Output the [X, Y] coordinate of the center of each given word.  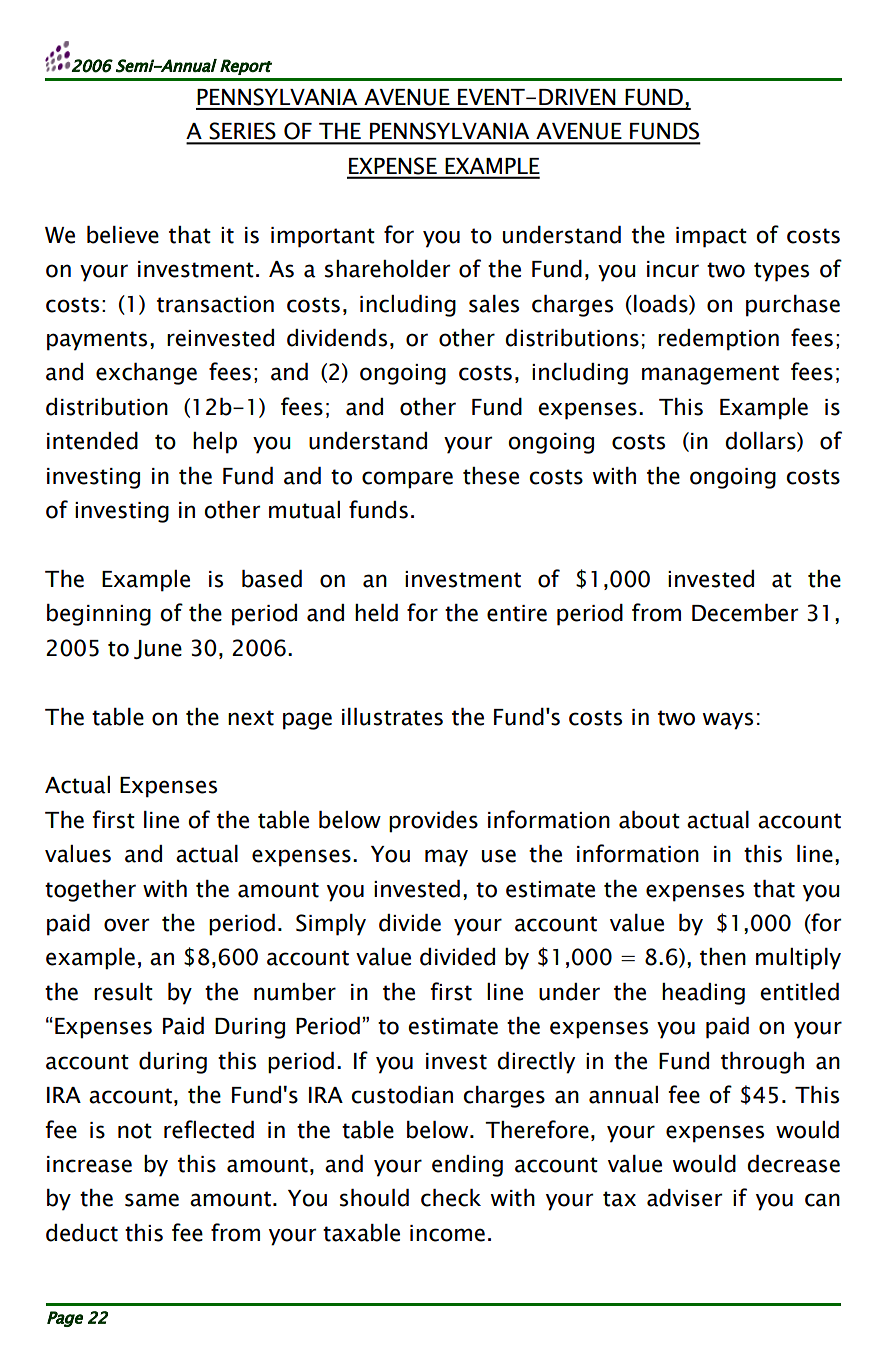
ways [728, 721]
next [251, 718]
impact [711, 237]
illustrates [392, 717]
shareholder [387, 269]
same [152, 1200]
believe [123, 235]
